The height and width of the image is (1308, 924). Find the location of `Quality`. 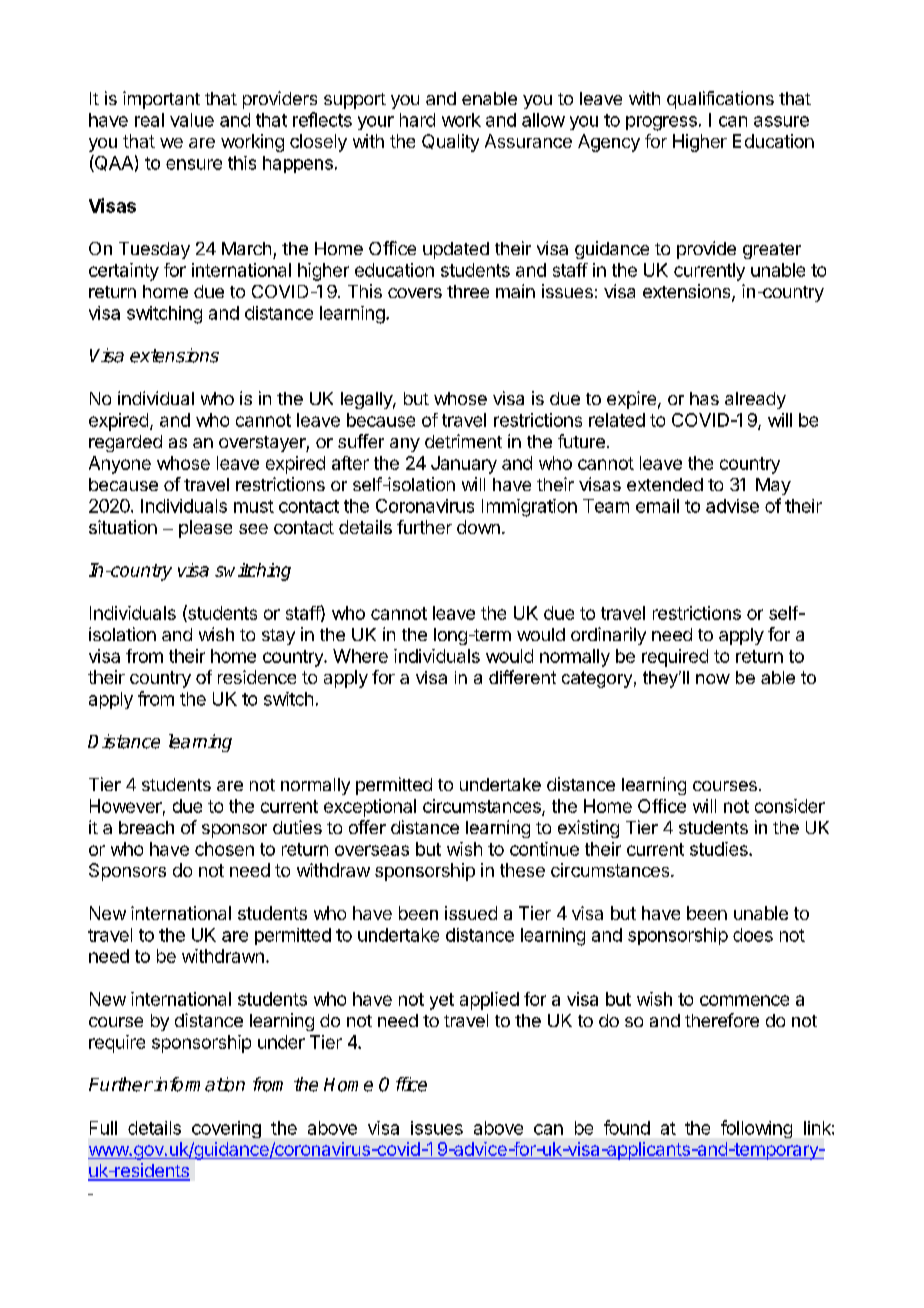

Quality is located at coordinates (450, 143).
